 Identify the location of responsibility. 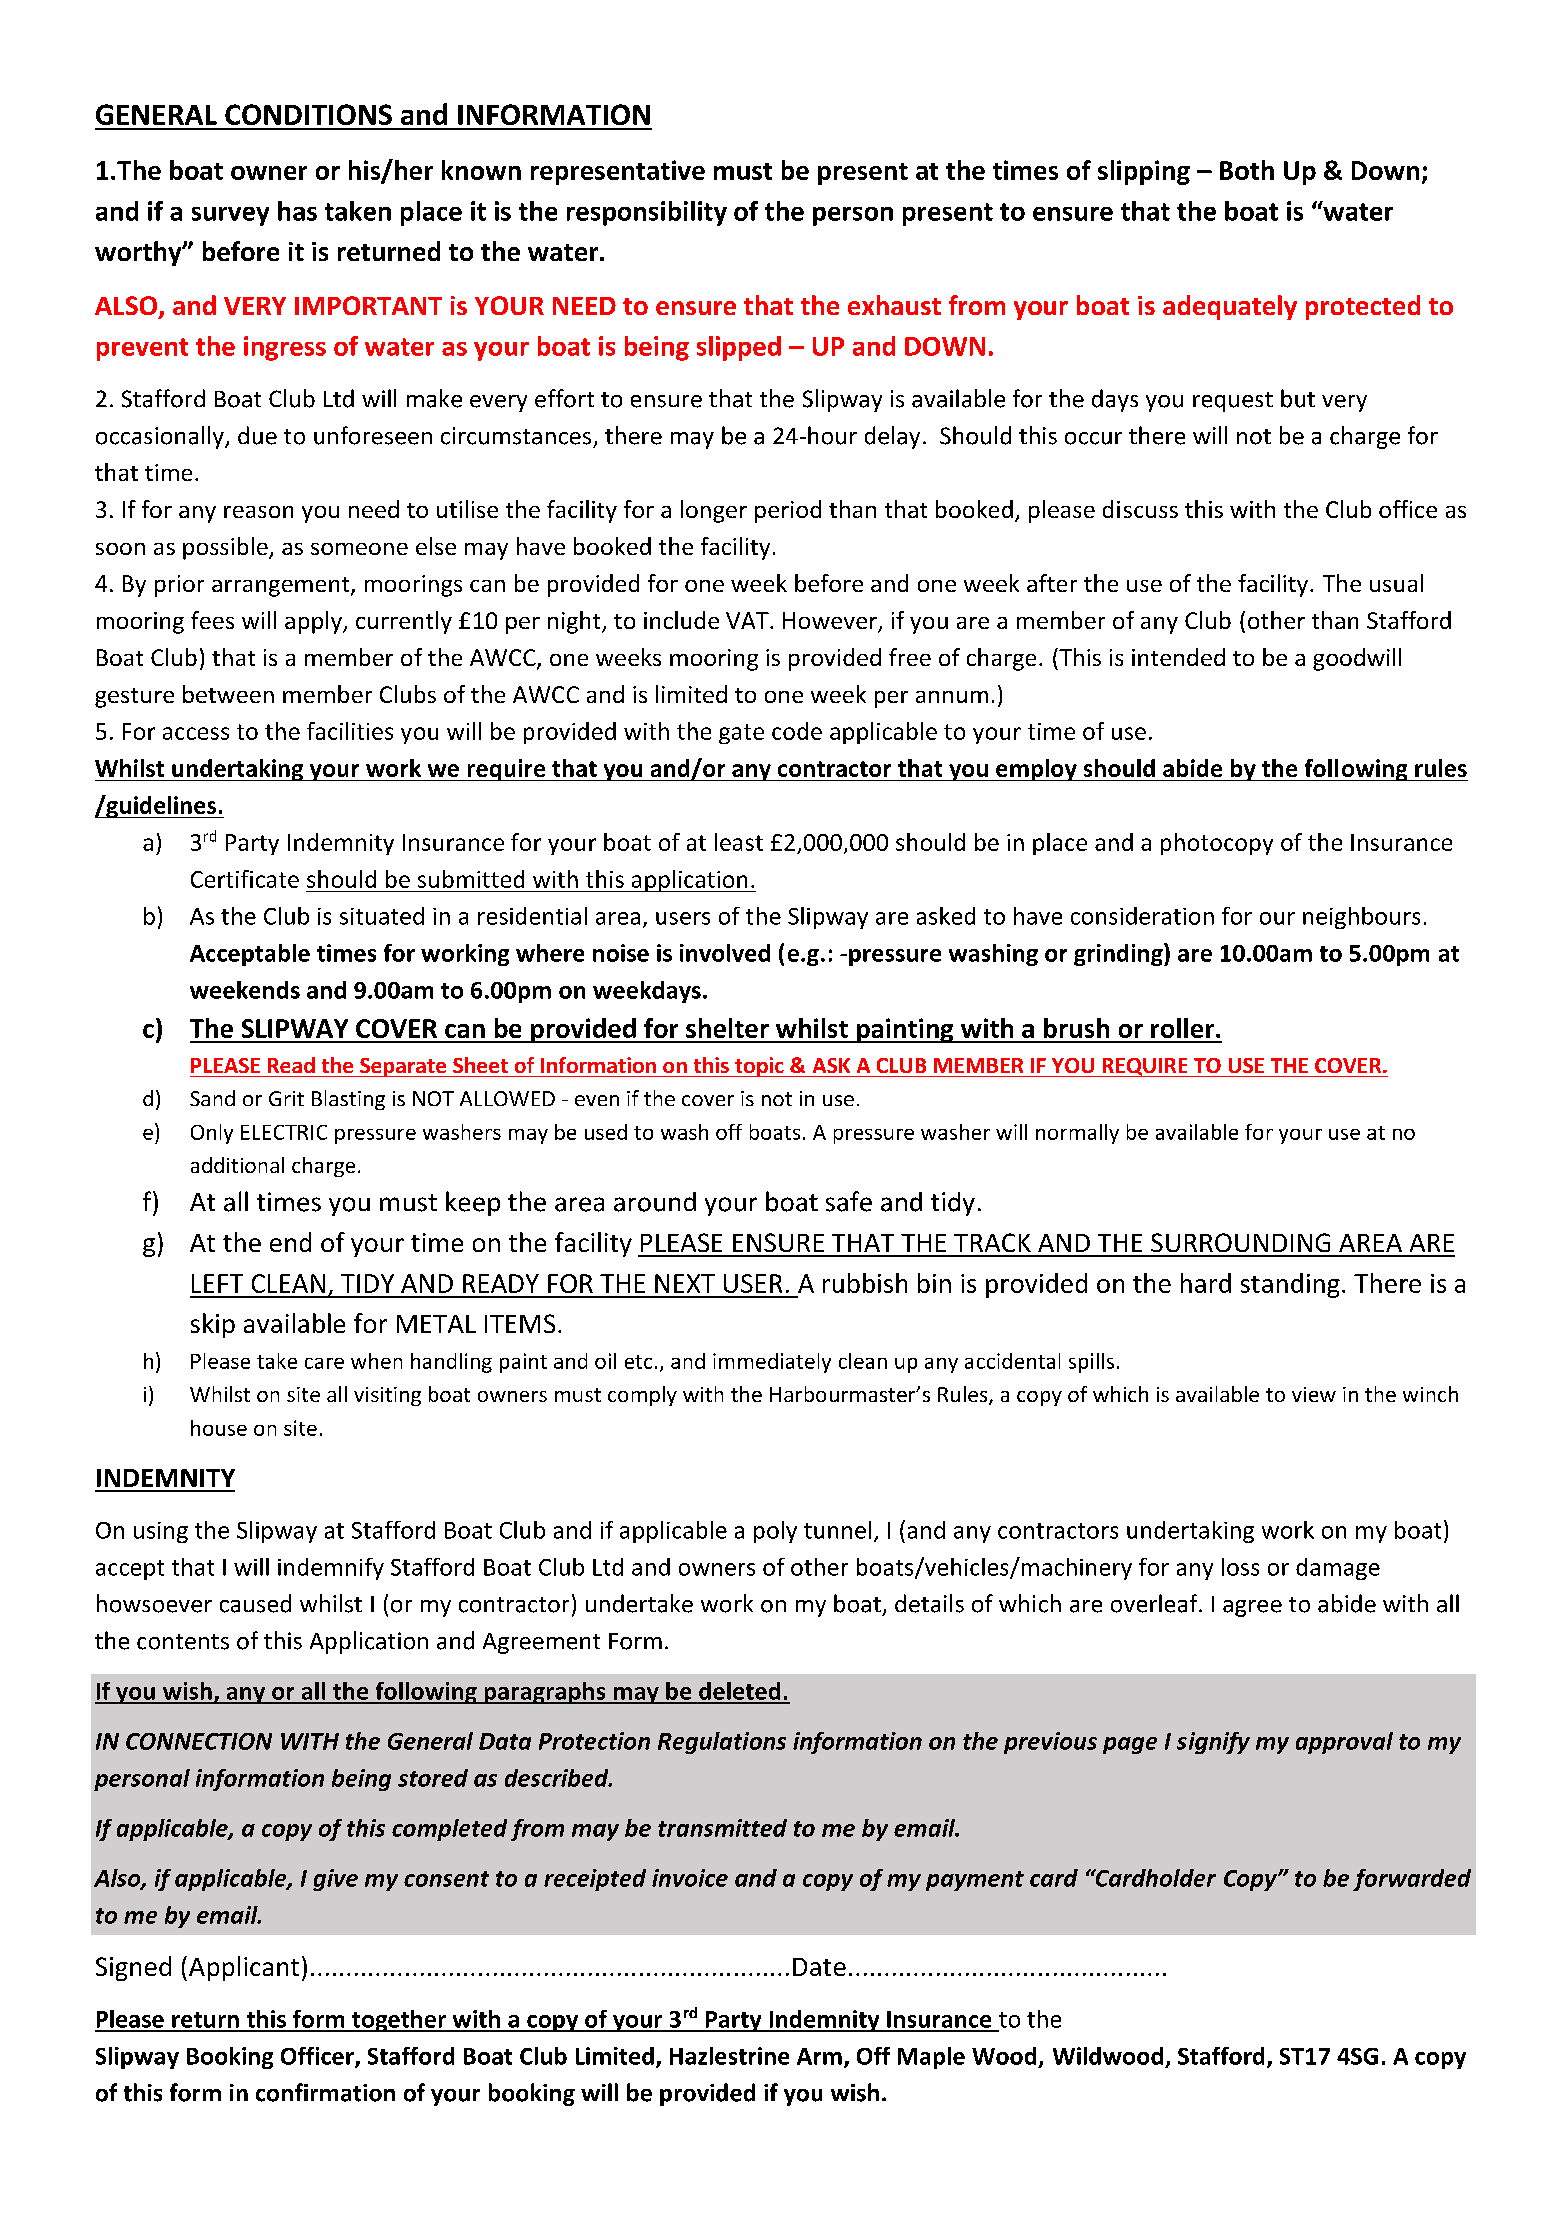
(647, 213).
